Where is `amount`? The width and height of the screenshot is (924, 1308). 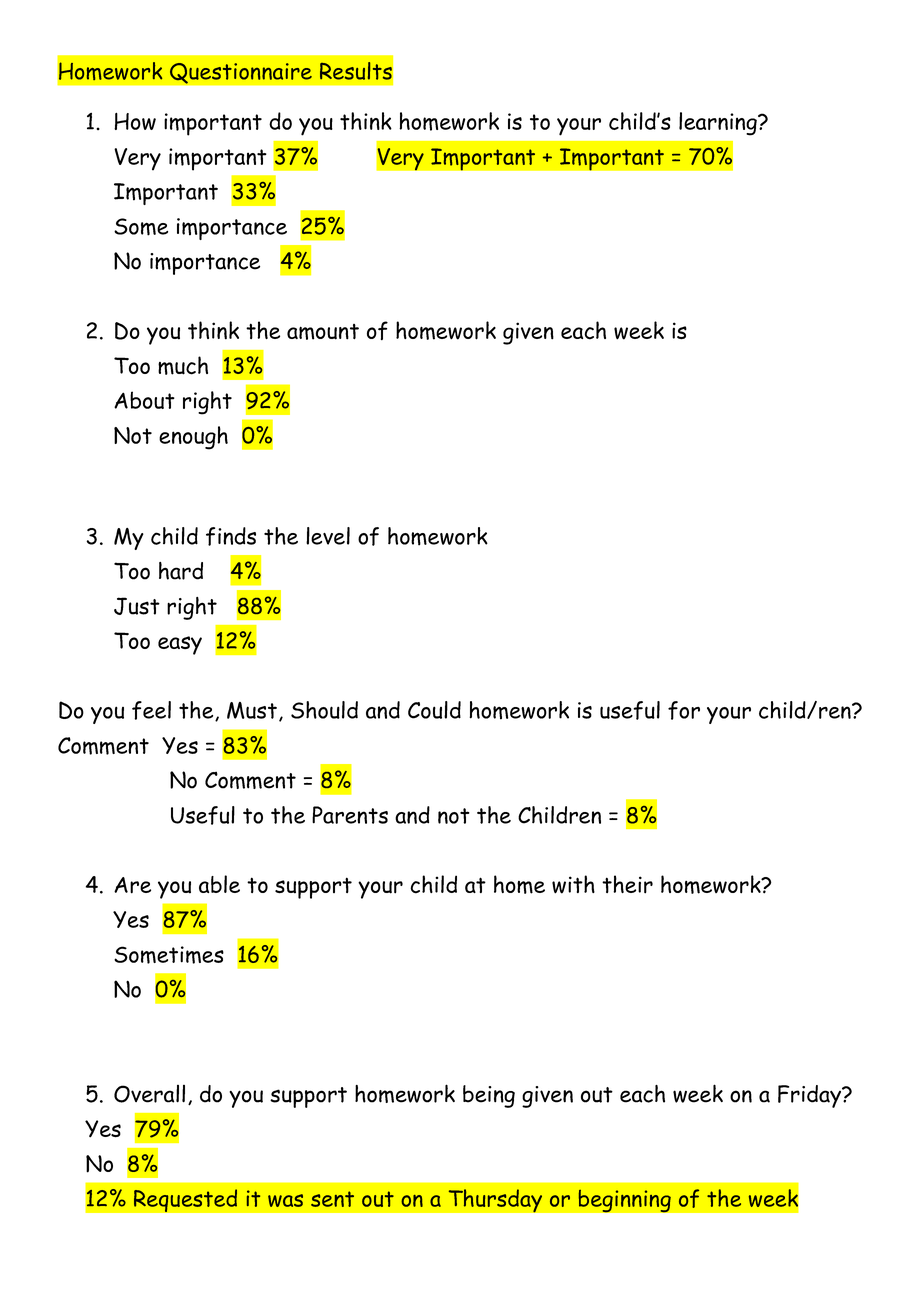
amount is located at coordinates (323, 332).
